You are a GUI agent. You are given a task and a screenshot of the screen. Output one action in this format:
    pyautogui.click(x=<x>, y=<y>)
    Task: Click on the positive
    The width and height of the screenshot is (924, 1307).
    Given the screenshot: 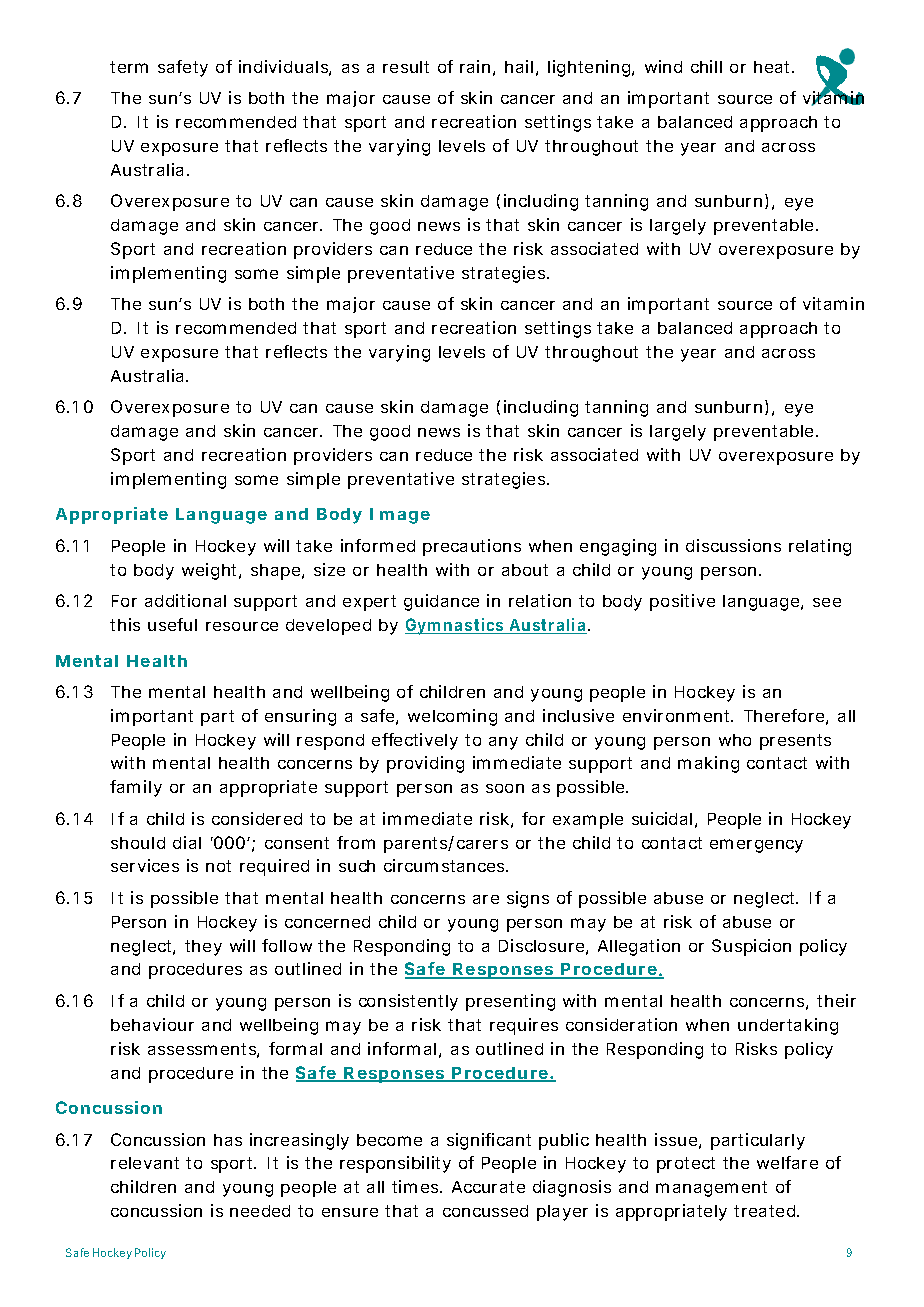 What is the action you would take?
    pyautogui.click(x=682, y=602)
